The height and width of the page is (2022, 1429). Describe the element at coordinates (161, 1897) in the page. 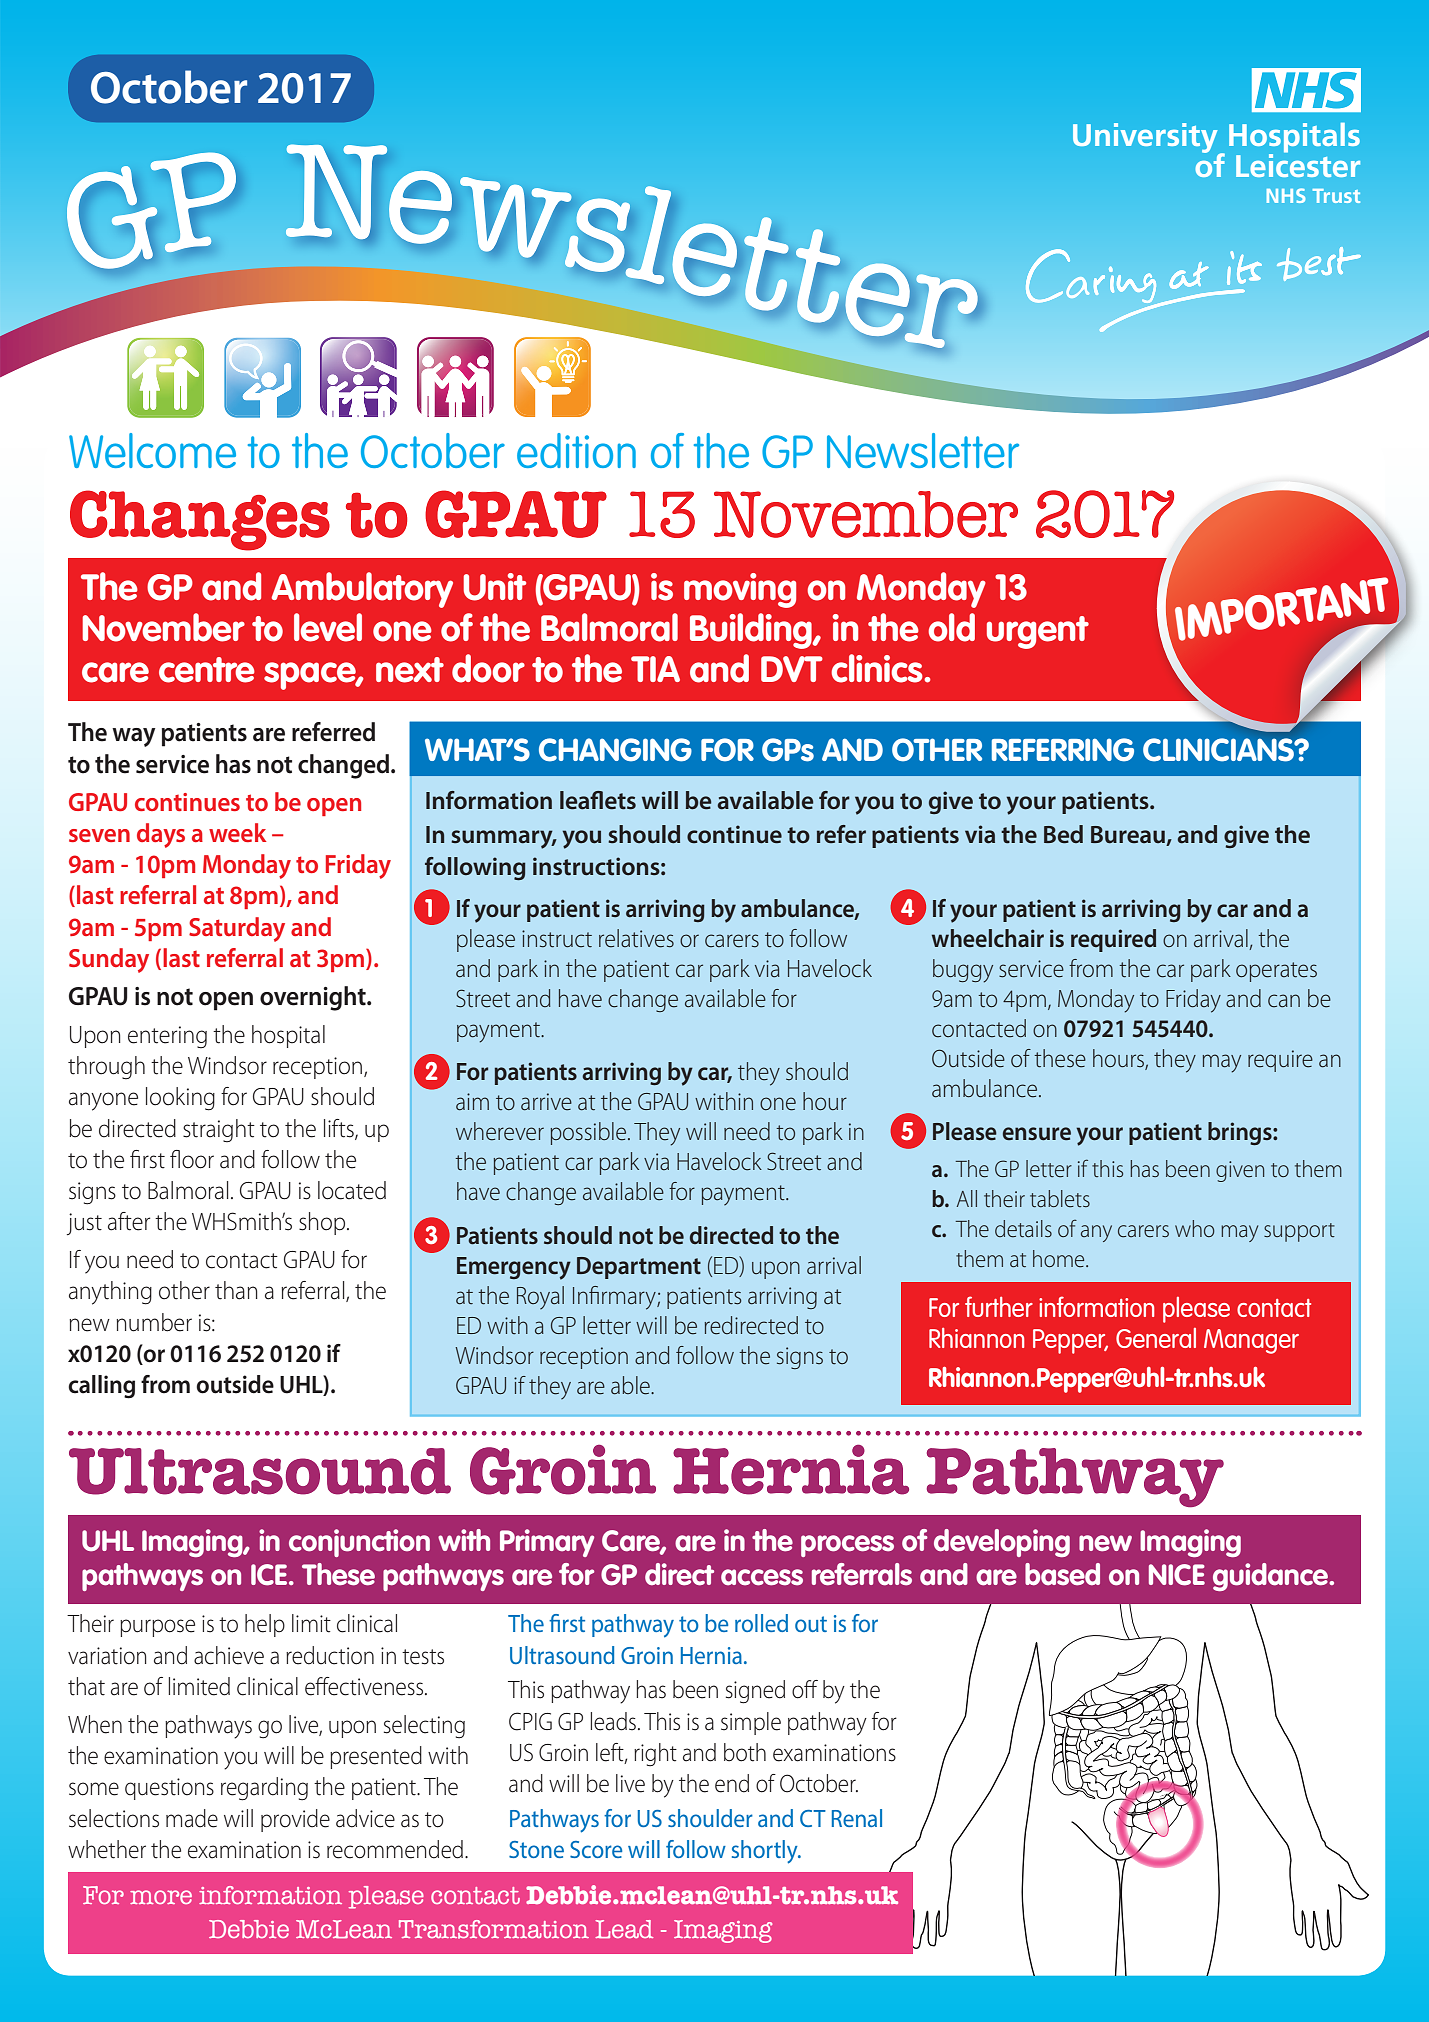

I see `more` at that location.
